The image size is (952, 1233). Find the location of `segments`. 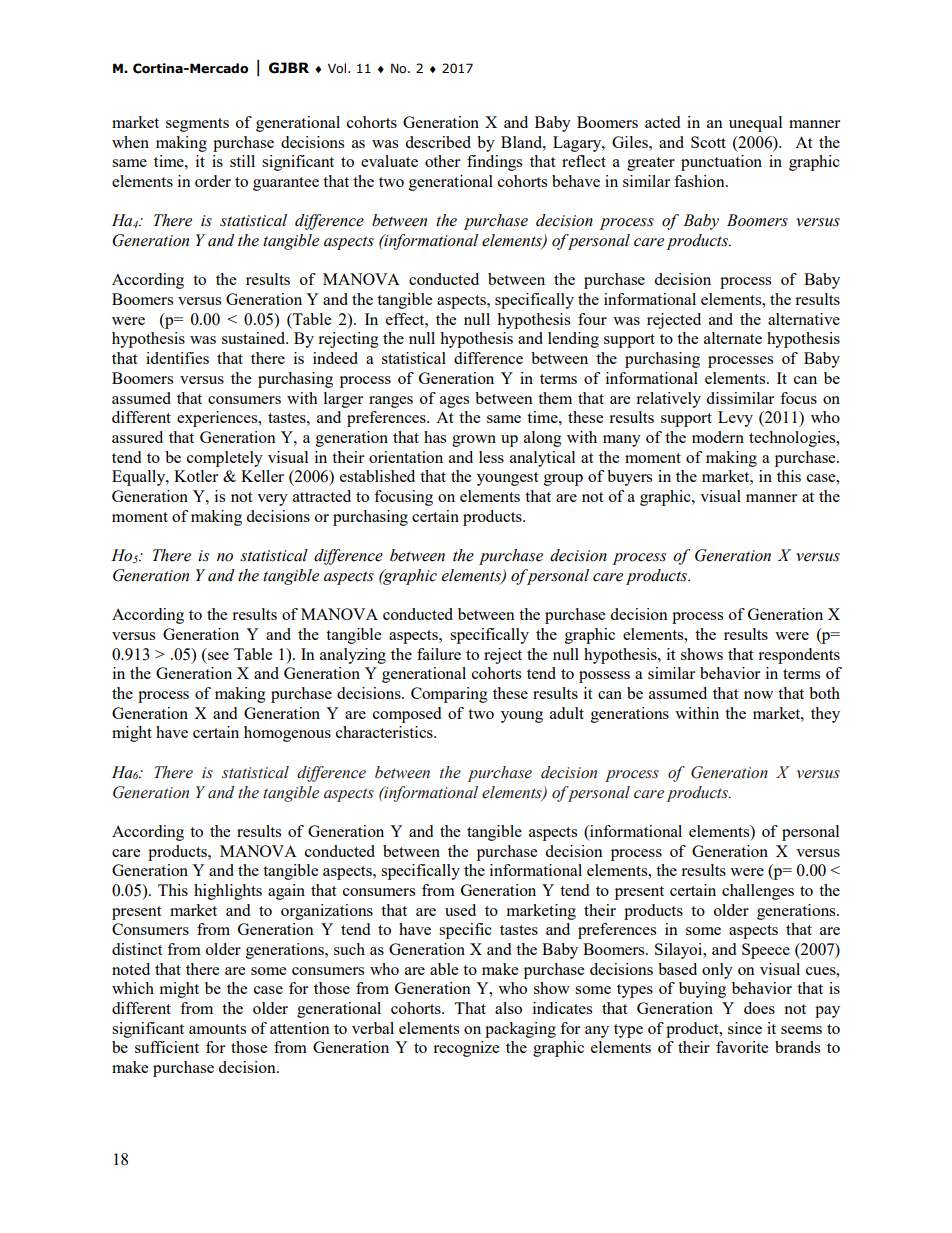

segments is located at coordinates (197, 125).
